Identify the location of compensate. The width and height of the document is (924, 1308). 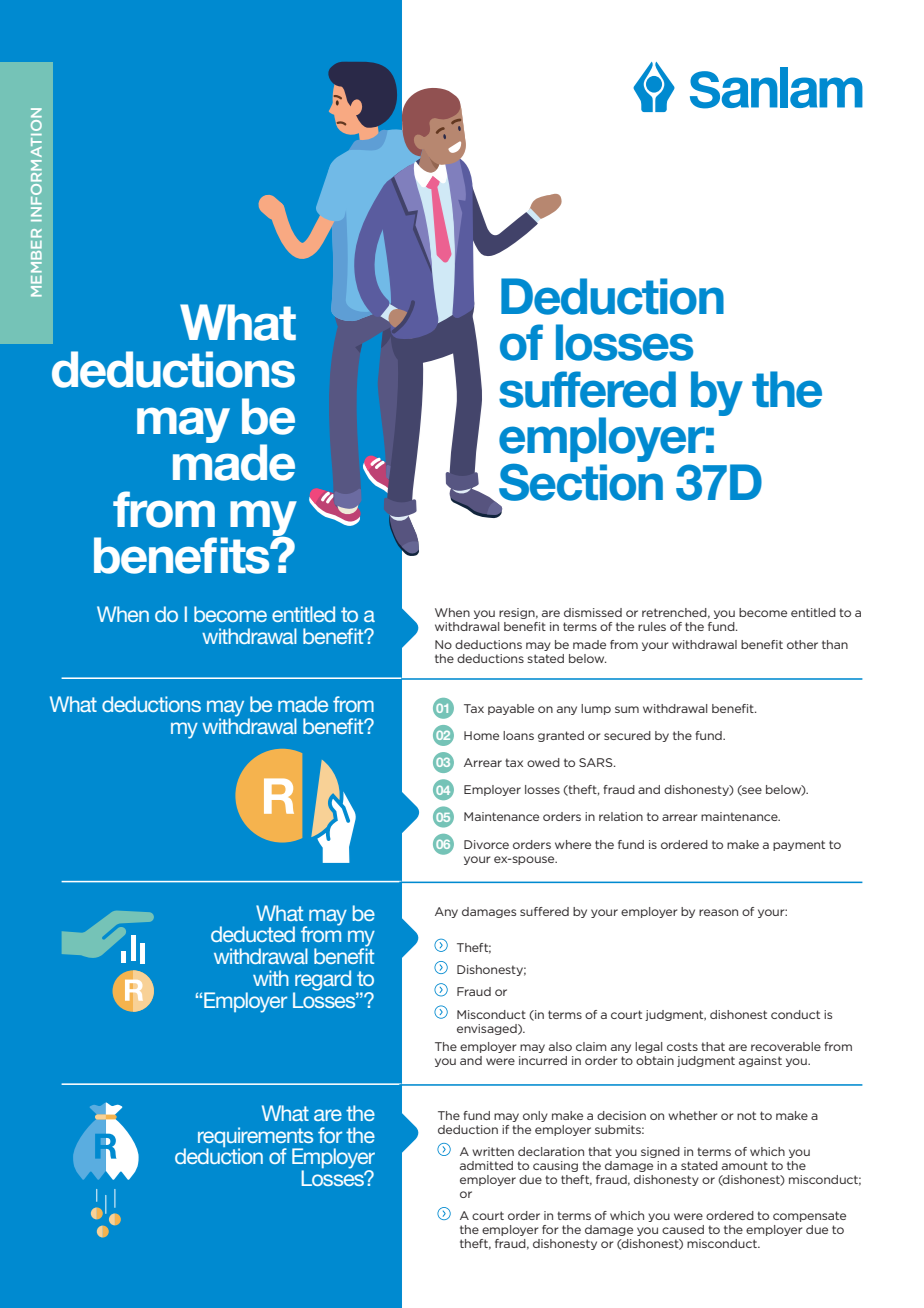
(809, 1216).
